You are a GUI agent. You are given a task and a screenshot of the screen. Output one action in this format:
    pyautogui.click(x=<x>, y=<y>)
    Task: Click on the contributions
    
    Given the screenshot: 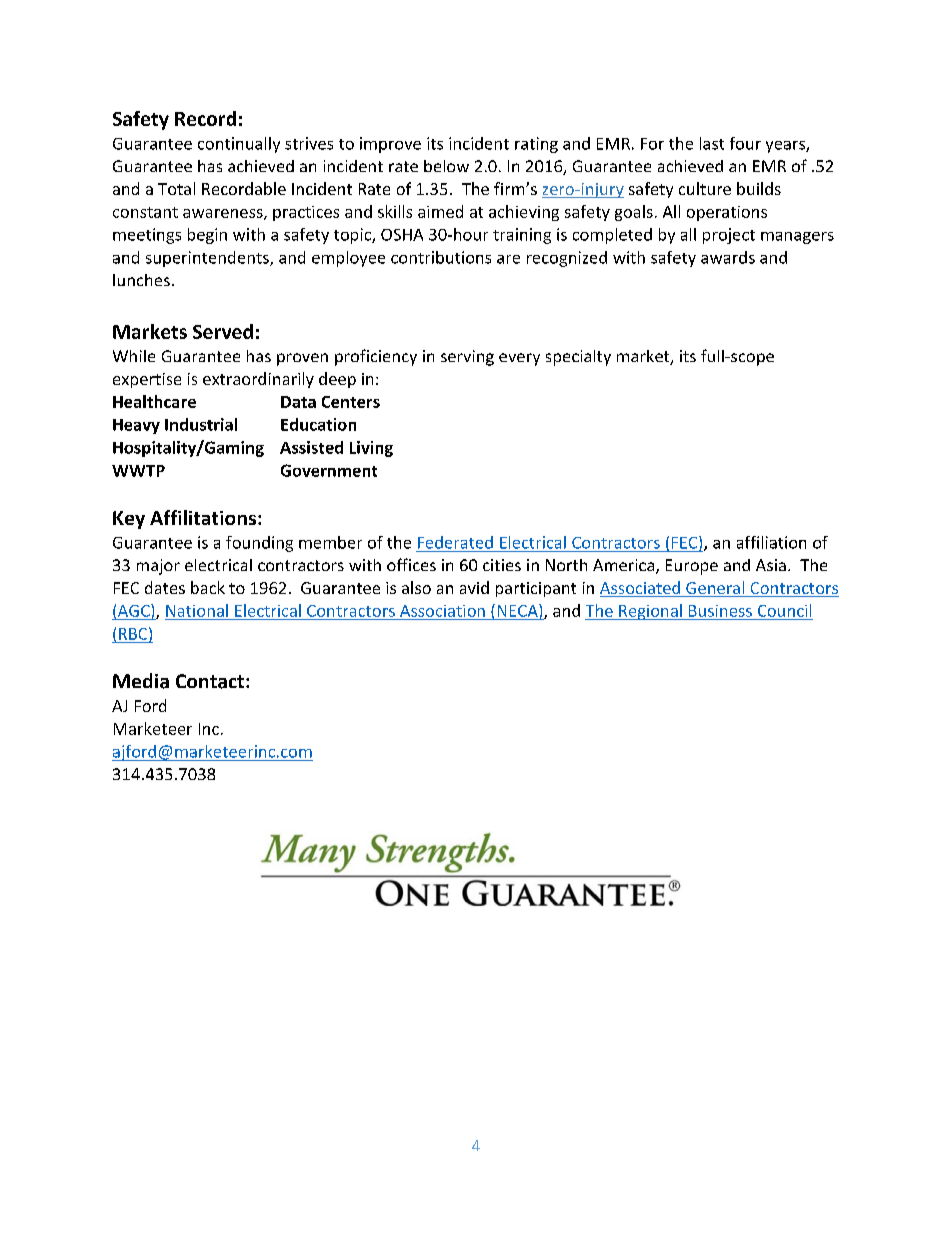 What is the action you would take?
    pyautogui.click(x=441, y=257)
